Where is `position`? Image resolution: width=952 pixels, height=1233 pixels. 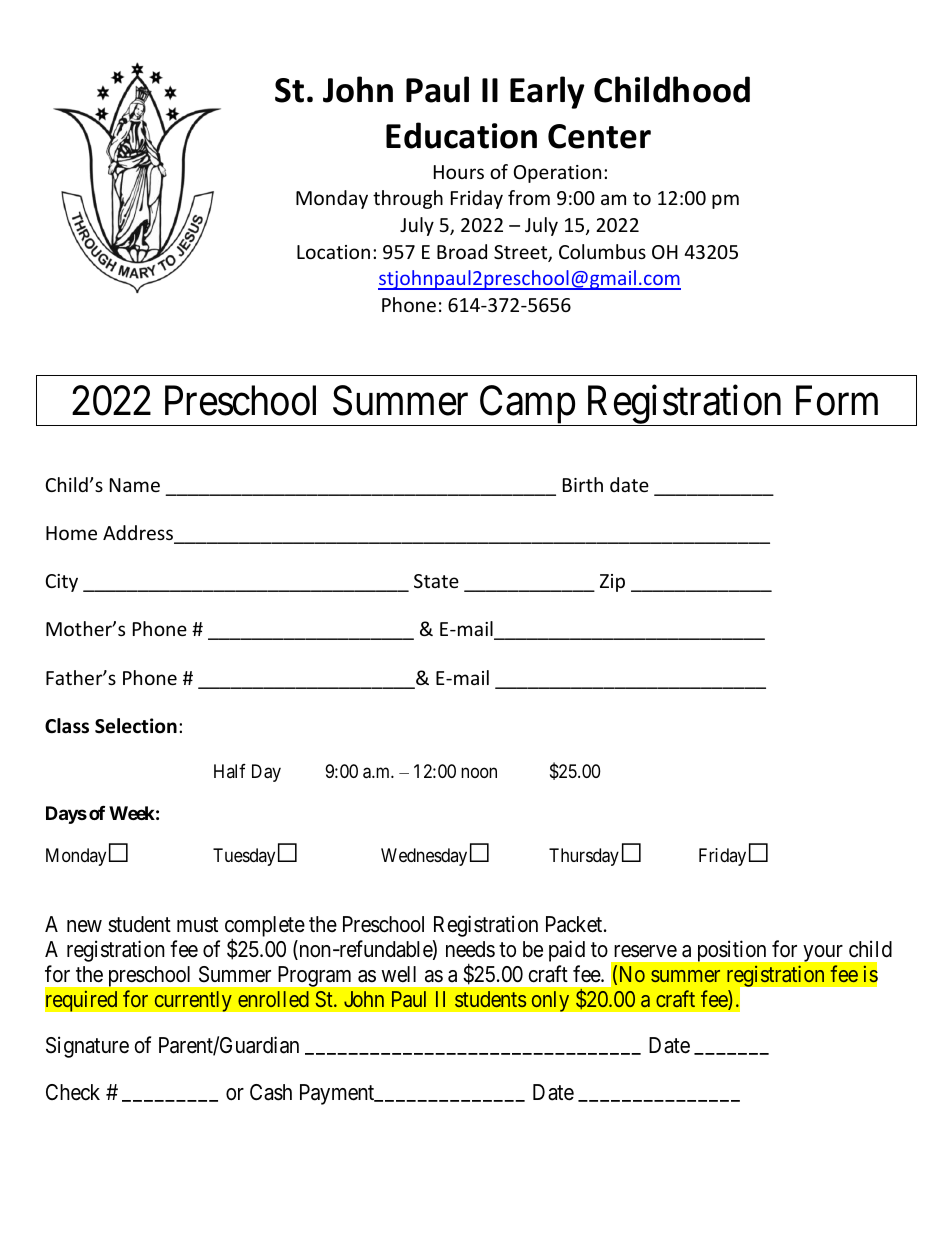
position is located at coordinates (732, 951).
